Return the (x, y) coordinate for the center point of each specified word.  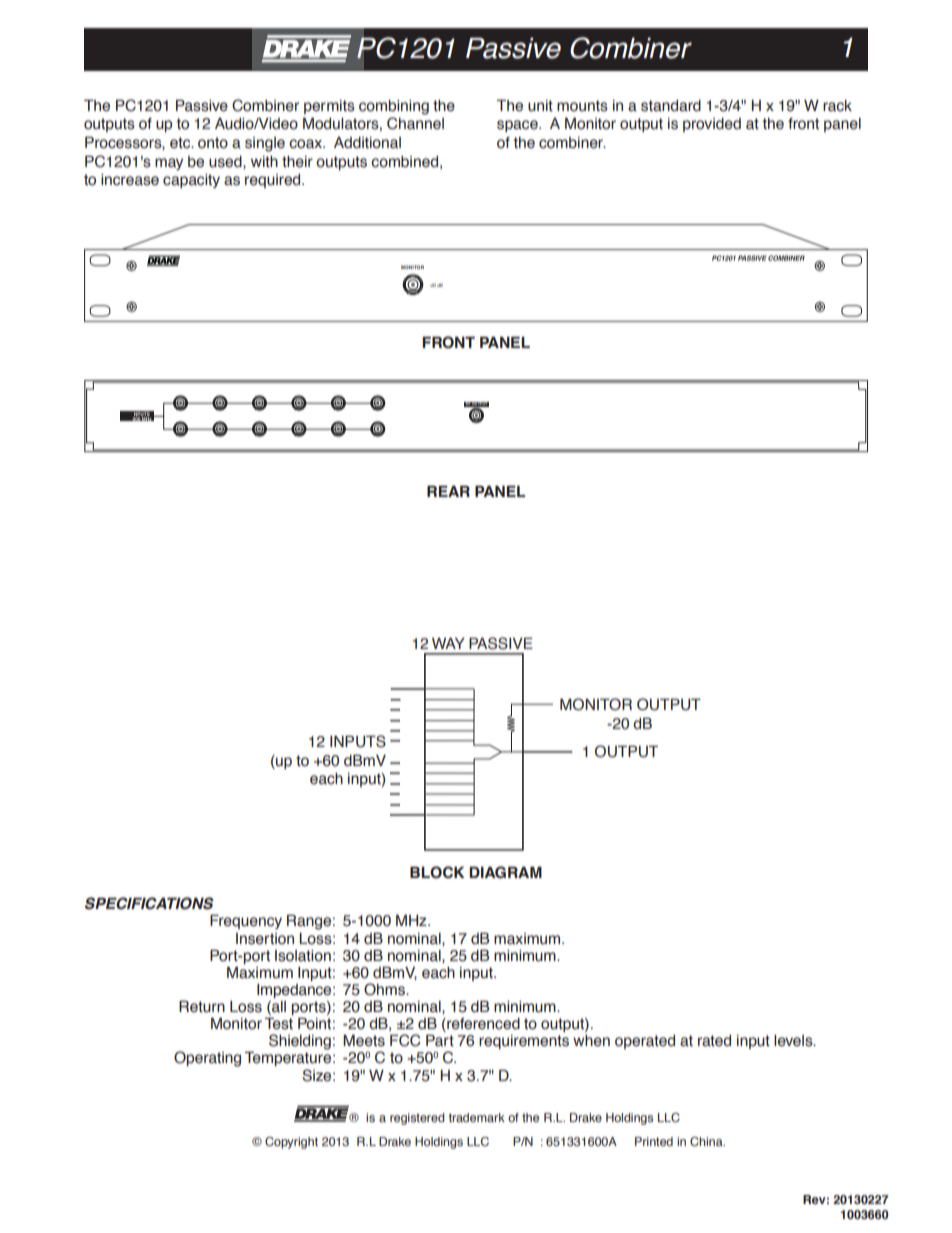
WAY (448, 643)
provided (712, 125)
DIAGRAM (505, 872)
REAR (448, 491)
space (518, 126)
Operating (207, 1059)
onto (213, 143)
